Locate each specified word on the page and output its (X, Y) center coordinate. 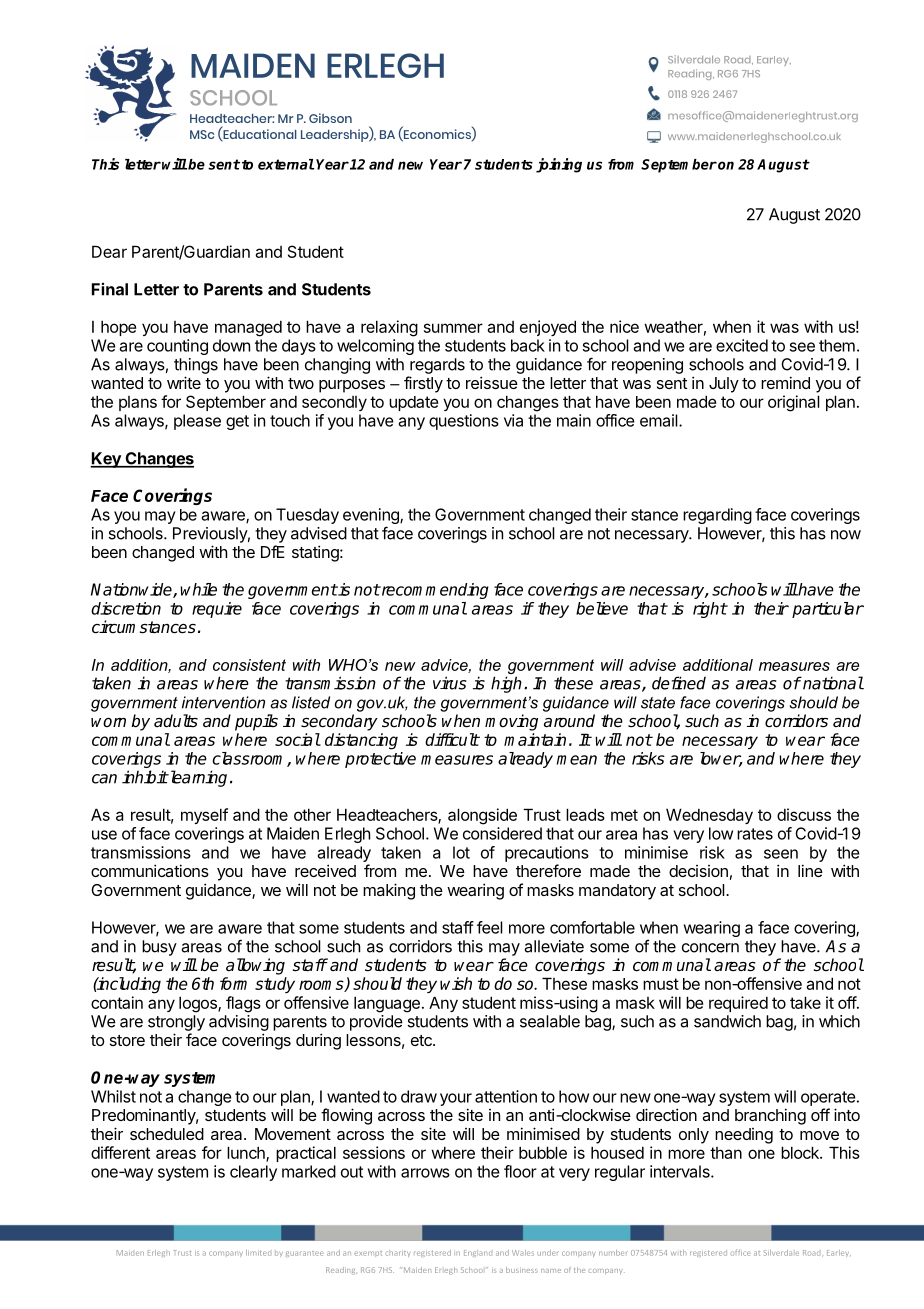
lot (461, 852)
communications (150, 870)
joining (559, 165)
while (198, 589)
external (286, 164)
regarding (717, 516)
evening (372, 517)
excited (742, 345)
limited (258, 1253)
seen (781, 854)
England (478, 1253)
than (726, 1153)
